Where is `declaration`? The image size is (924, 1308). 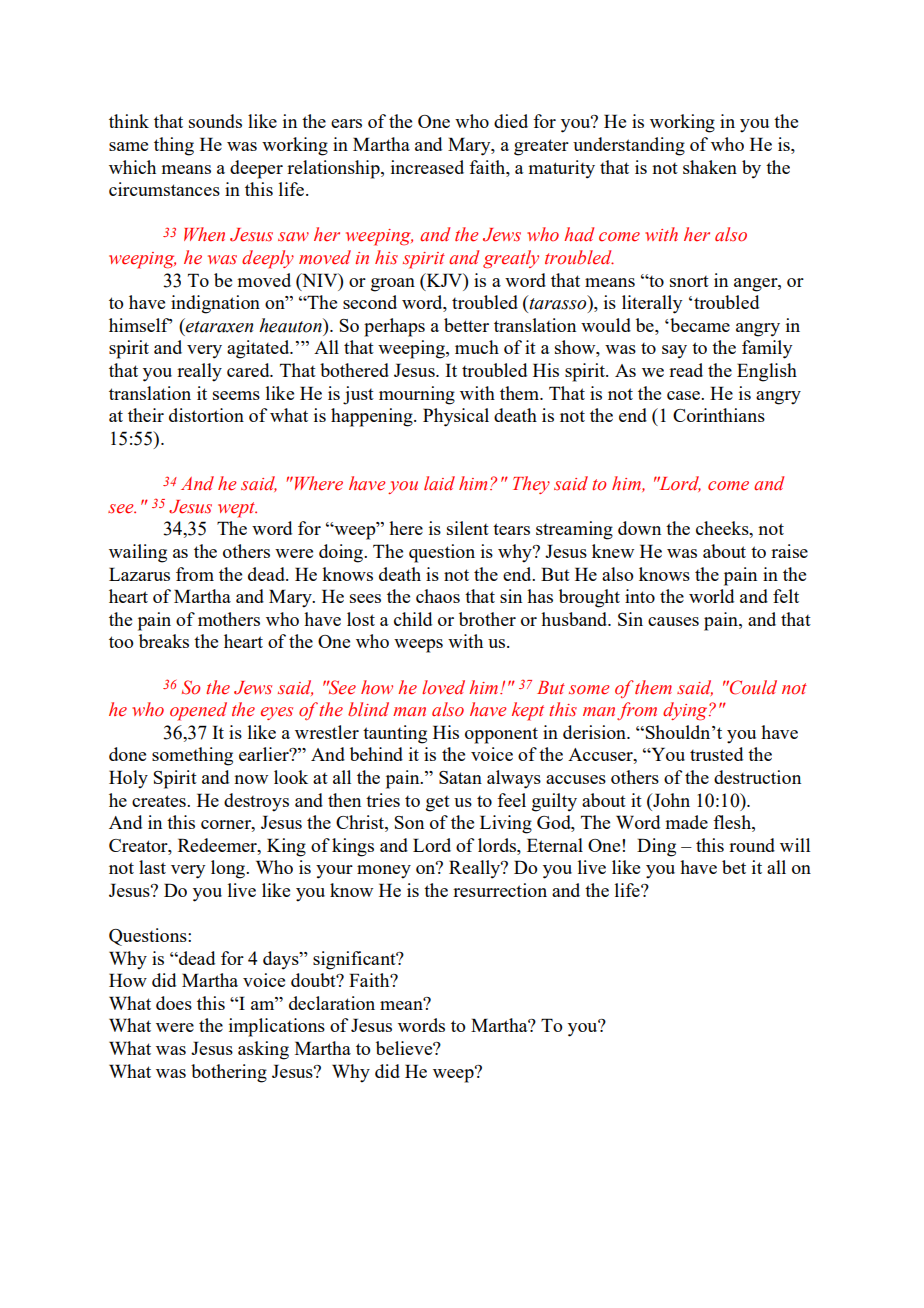 declaration is located at coordinates (332, 1003).
